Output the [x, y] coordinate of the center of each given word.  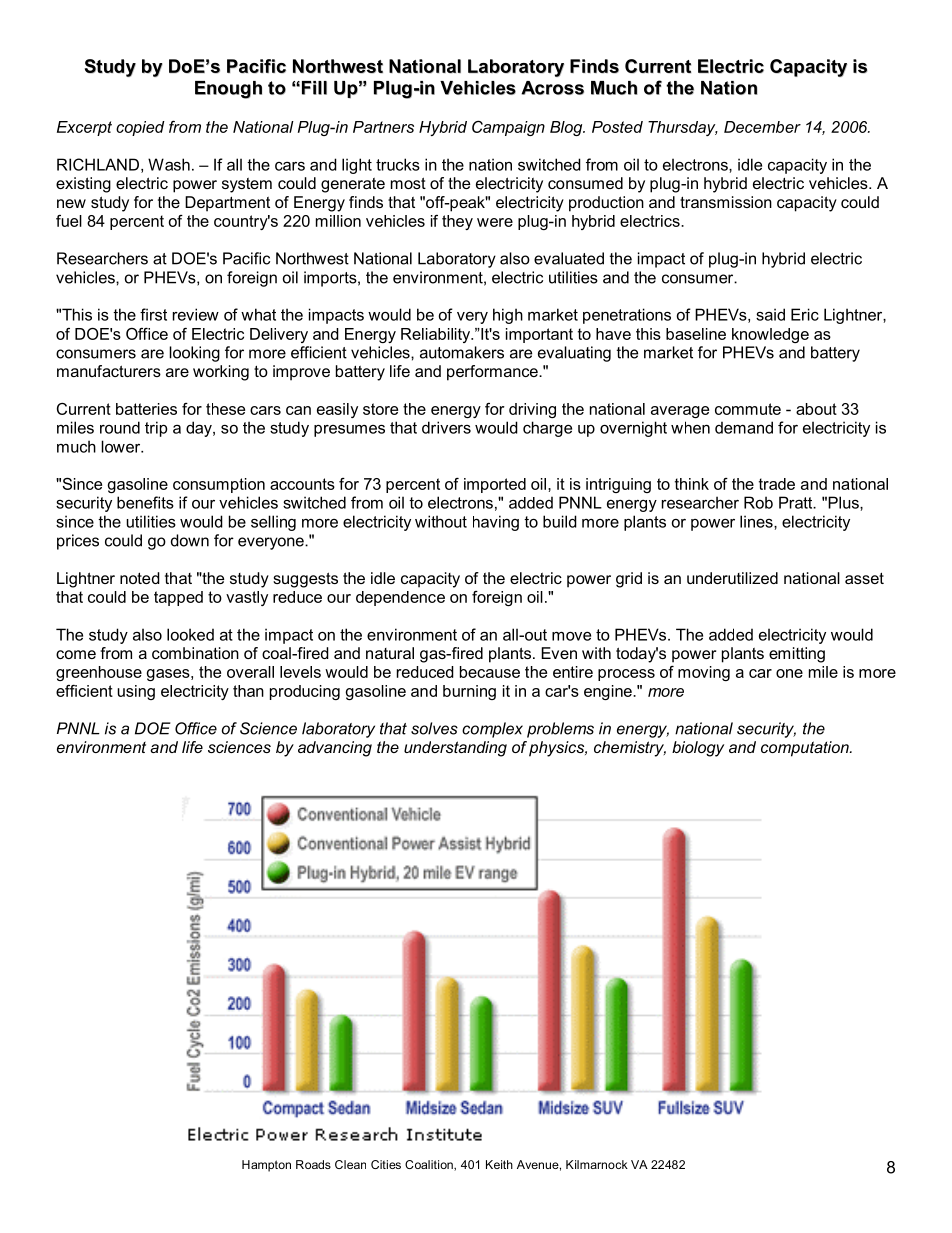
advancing [335, 749]
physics [558, 749]
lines [757, 521]
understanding [455, 749]
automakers [462, 352]
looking [194, 354]
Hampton [266, 1166]
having [496, 523]
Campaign [508, 128]
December [762, 127]
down [190, 540]
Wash [169, 164]
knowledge [770, 335]
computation [806, 749]
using [136, 692]
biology [698, 749]
